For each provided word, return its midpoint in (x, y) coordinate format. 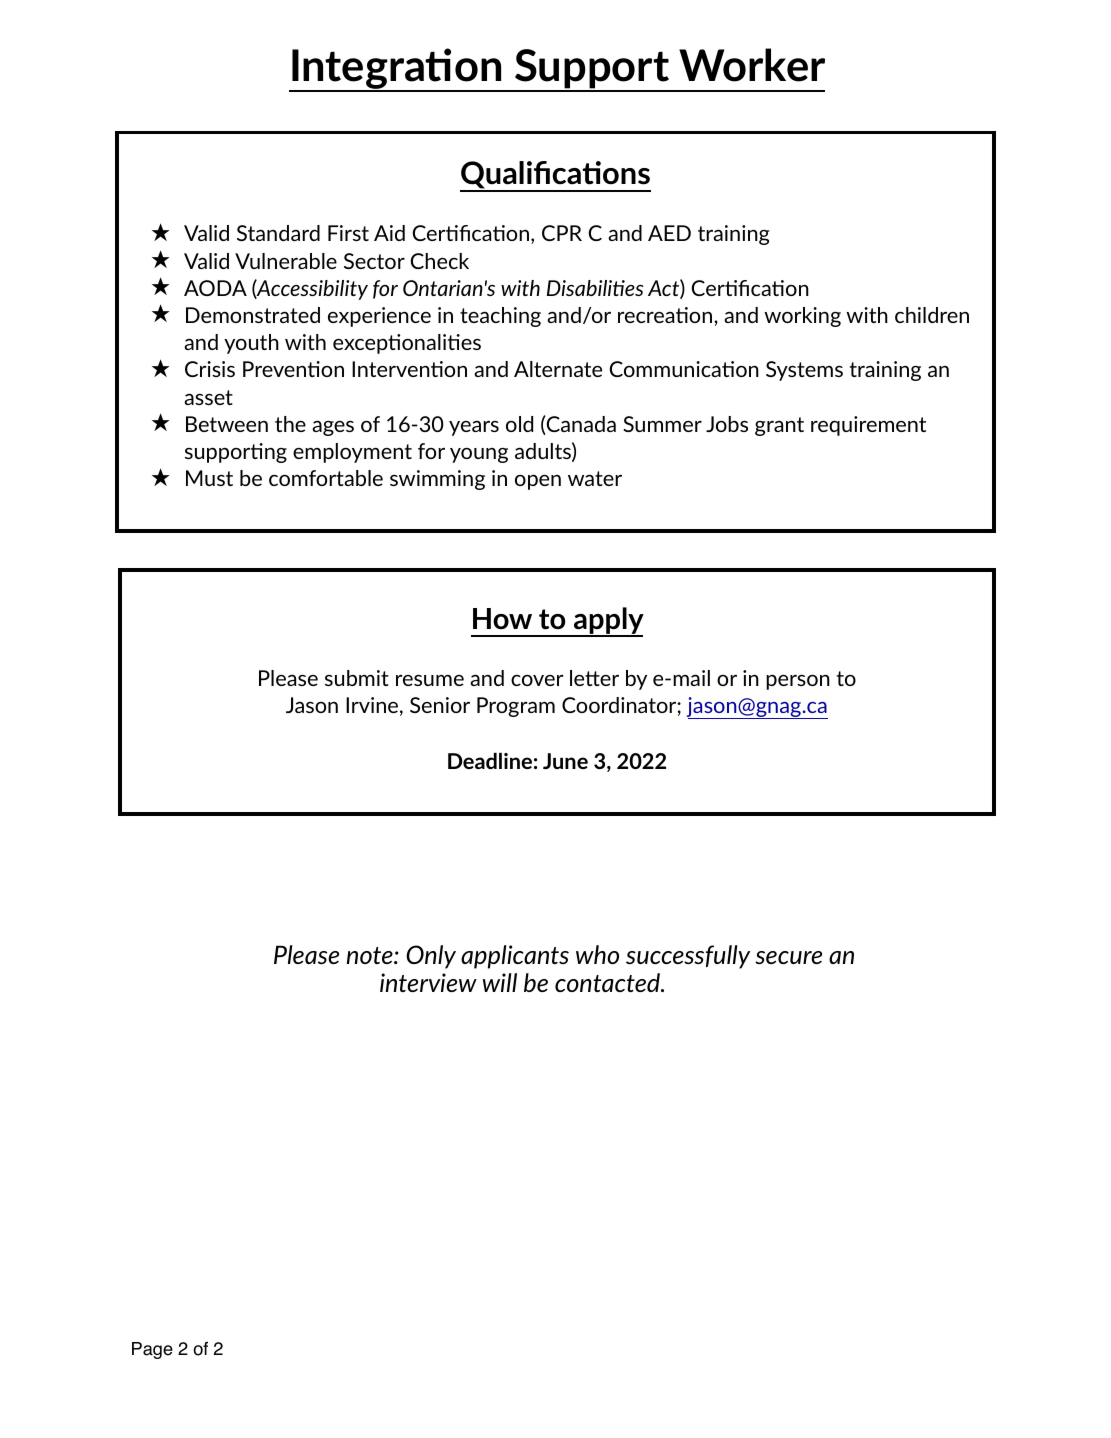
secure (788, 957)
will (500, 982)
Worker (752, 65)
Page (152, 1350)
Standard (278, 233)
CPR (562, 233)
